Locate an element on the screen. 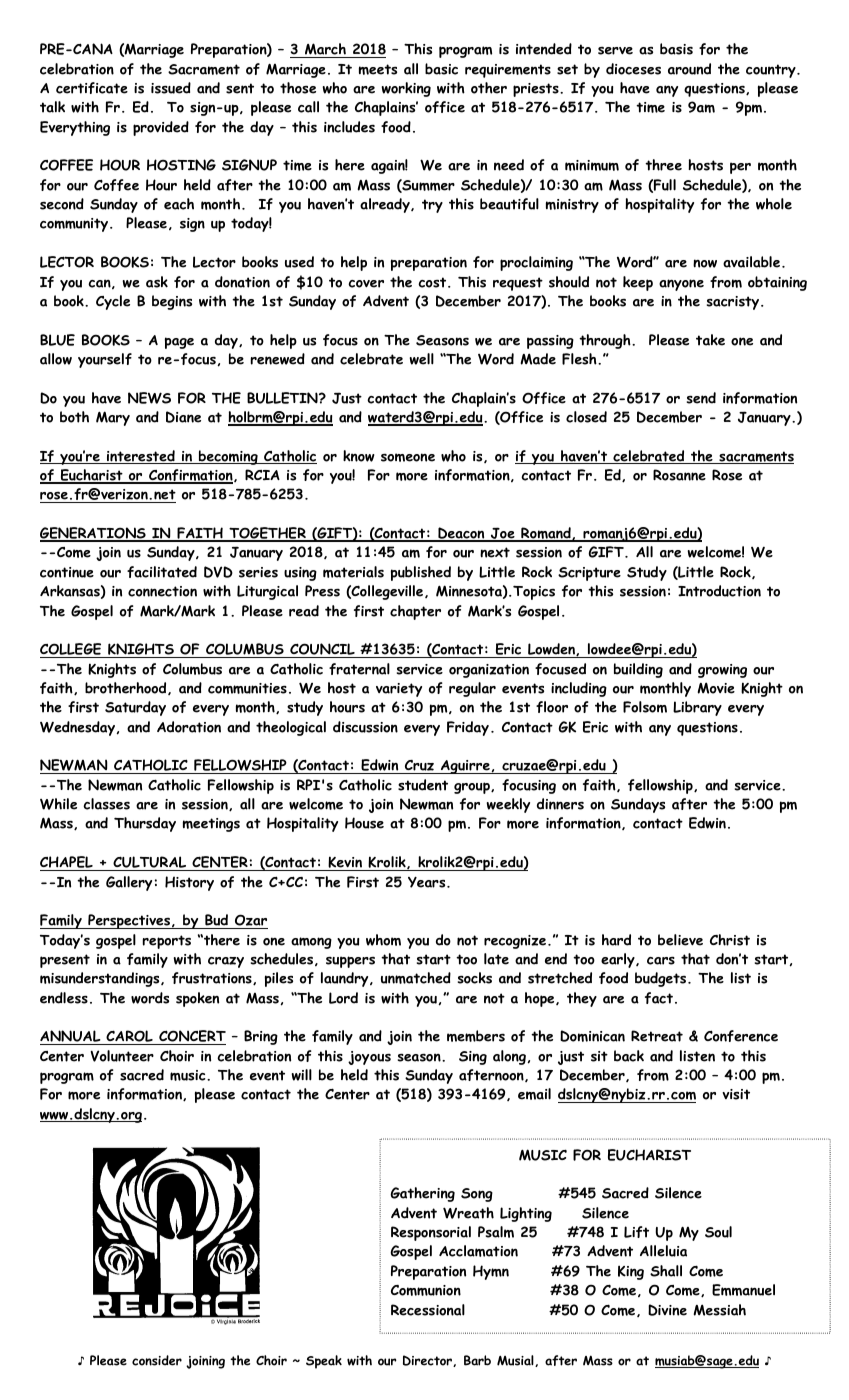 The image size is (849, 1400). consider is located at coordinates (157, 1360).
